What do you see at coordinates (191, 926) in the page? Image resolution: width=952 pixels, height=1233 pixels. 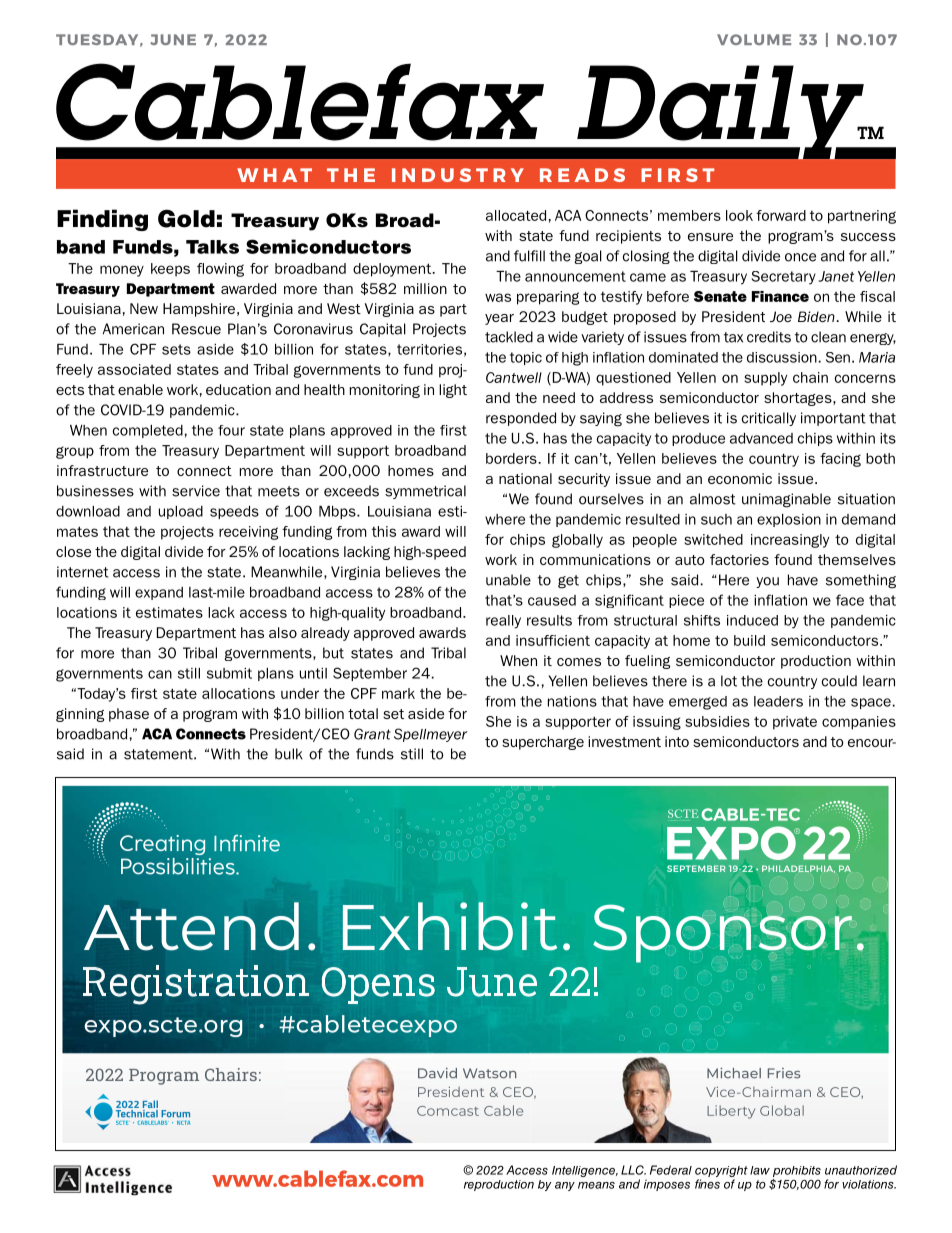 I see `Attend` at bounding box center [191, 926].
